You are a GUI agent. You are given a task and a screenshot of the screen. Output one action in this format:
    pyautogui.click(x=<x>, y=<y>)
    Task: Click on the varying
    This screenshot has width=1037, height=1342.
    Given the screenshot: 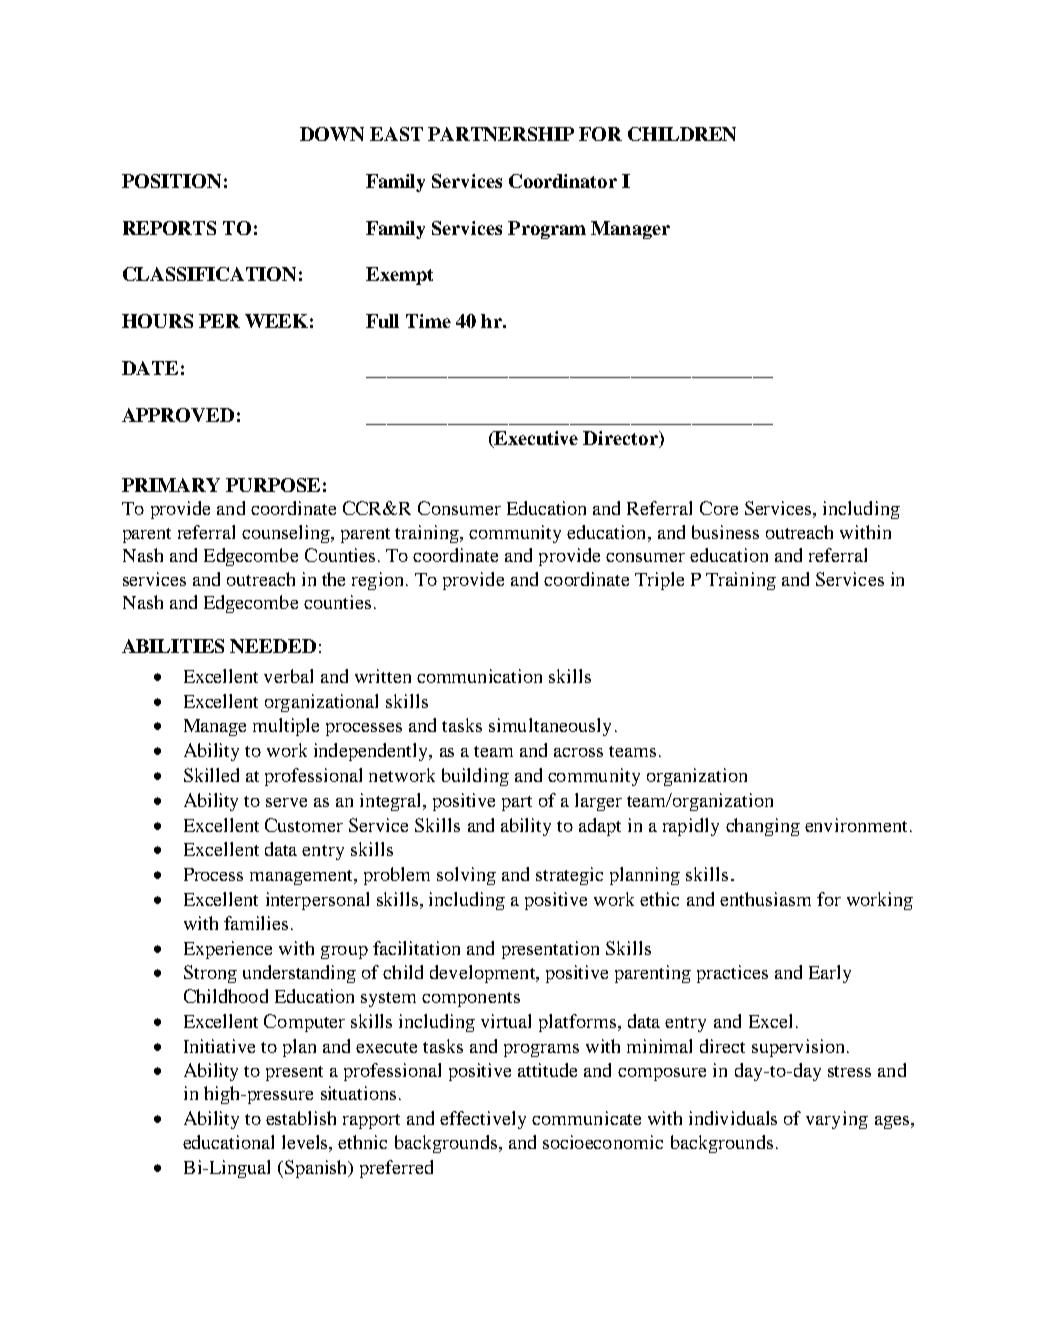 What is the action you would take?
    pyautogui.click(x=837, y=1120)
